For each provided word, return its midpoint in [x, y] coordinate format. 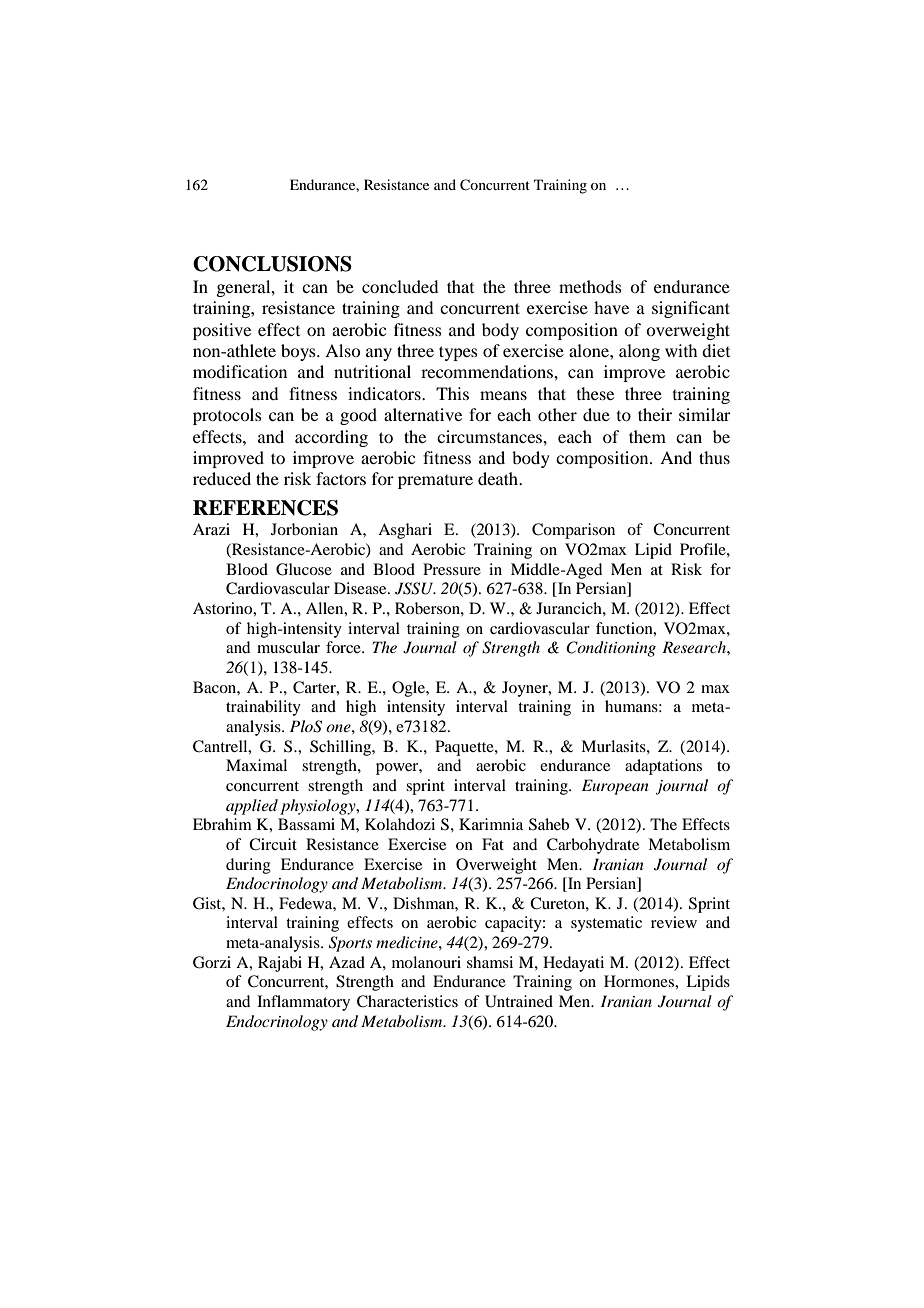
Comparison [573, 531]
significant [691, 309]
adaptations [663, 767]
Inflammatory [303, 1003]
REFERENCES [265, 508]
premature [435, 482]
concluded [400, 286]
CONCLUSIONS [272, 264]
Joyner [526, 689]
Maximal [256, 765]
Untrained [519, 1001]
